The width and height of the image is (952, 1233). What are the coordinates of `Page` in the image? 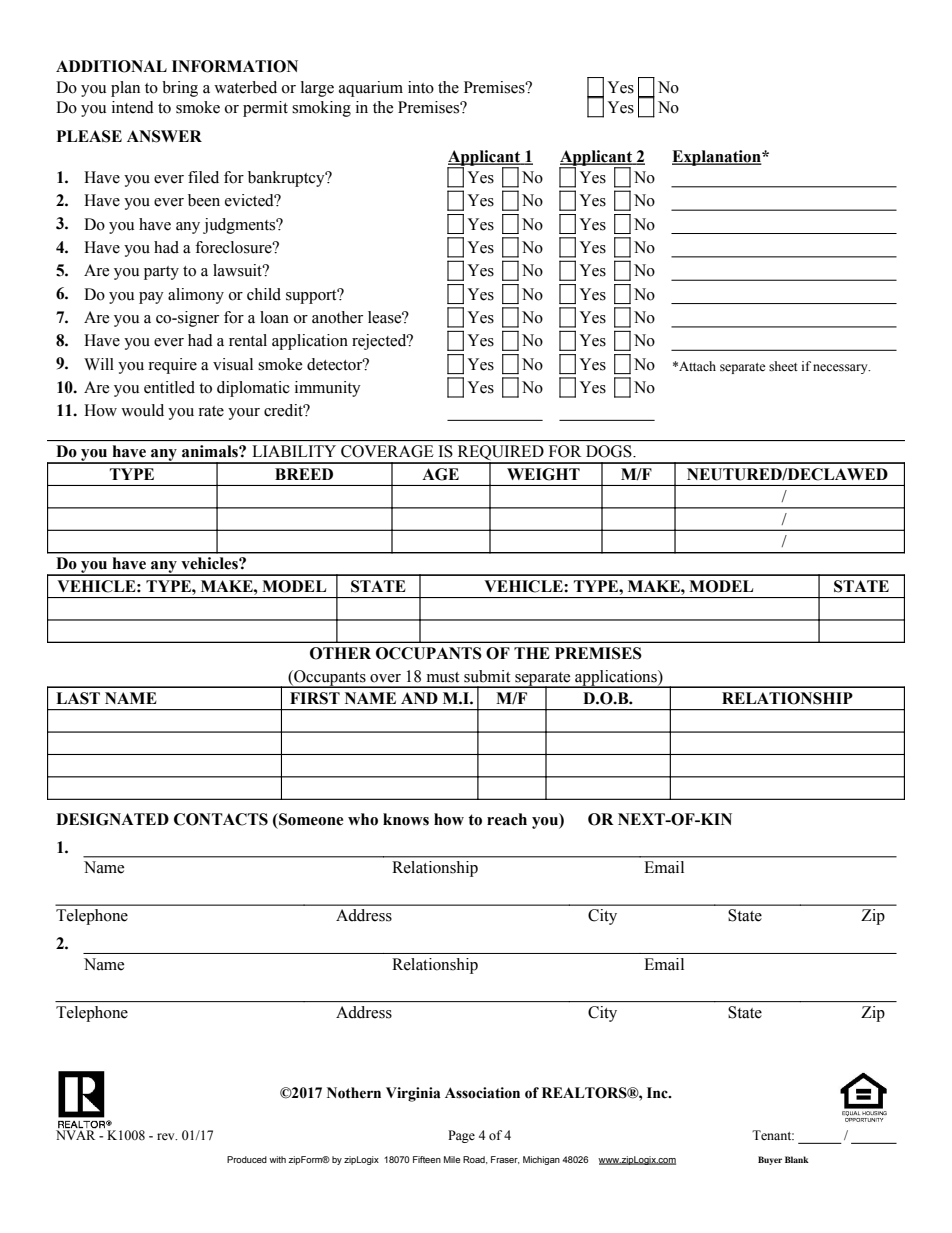 It's located at (461, 1136).
